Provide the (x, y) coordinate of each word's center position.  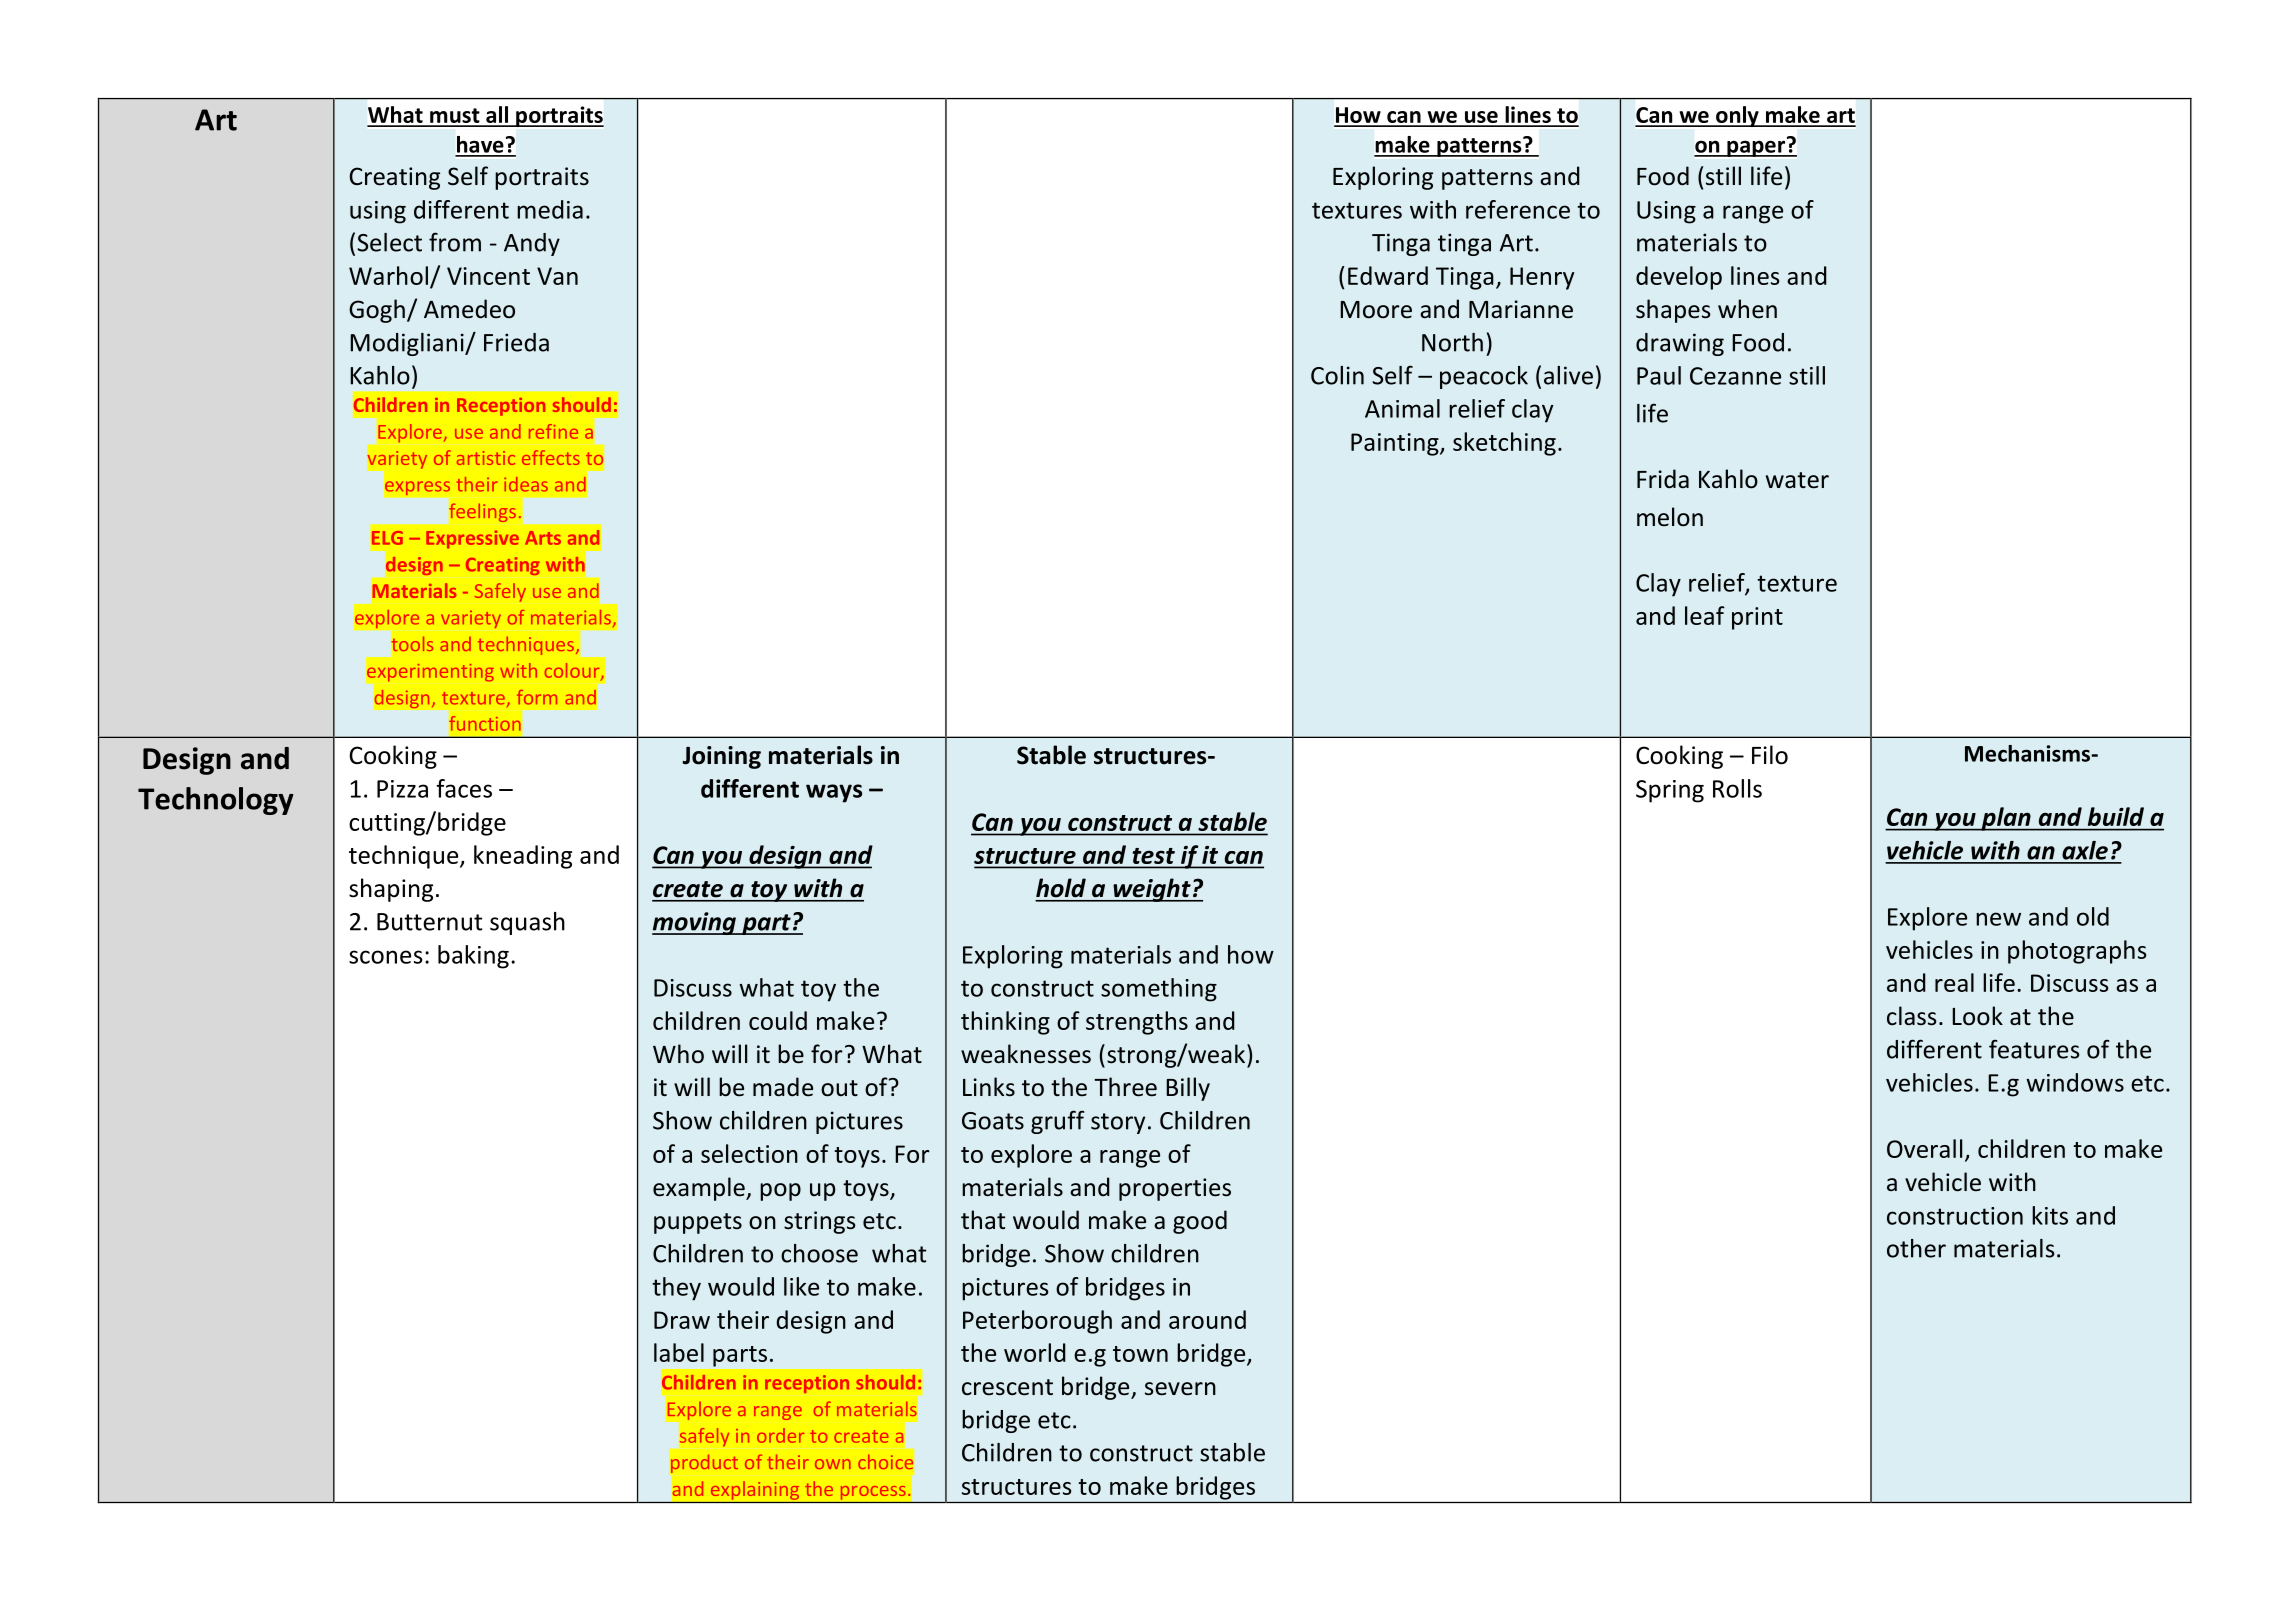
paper (1756, 147)
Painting (1396, 444)
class (1912, 1016)
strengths (1137, 1023)
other (1916, 1248)
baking (473, 957)
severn (1180, 1389)
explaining (755, 1490)
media (550, 209)
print (1757, 618)
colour (573, 671)
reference (1518, 209)
